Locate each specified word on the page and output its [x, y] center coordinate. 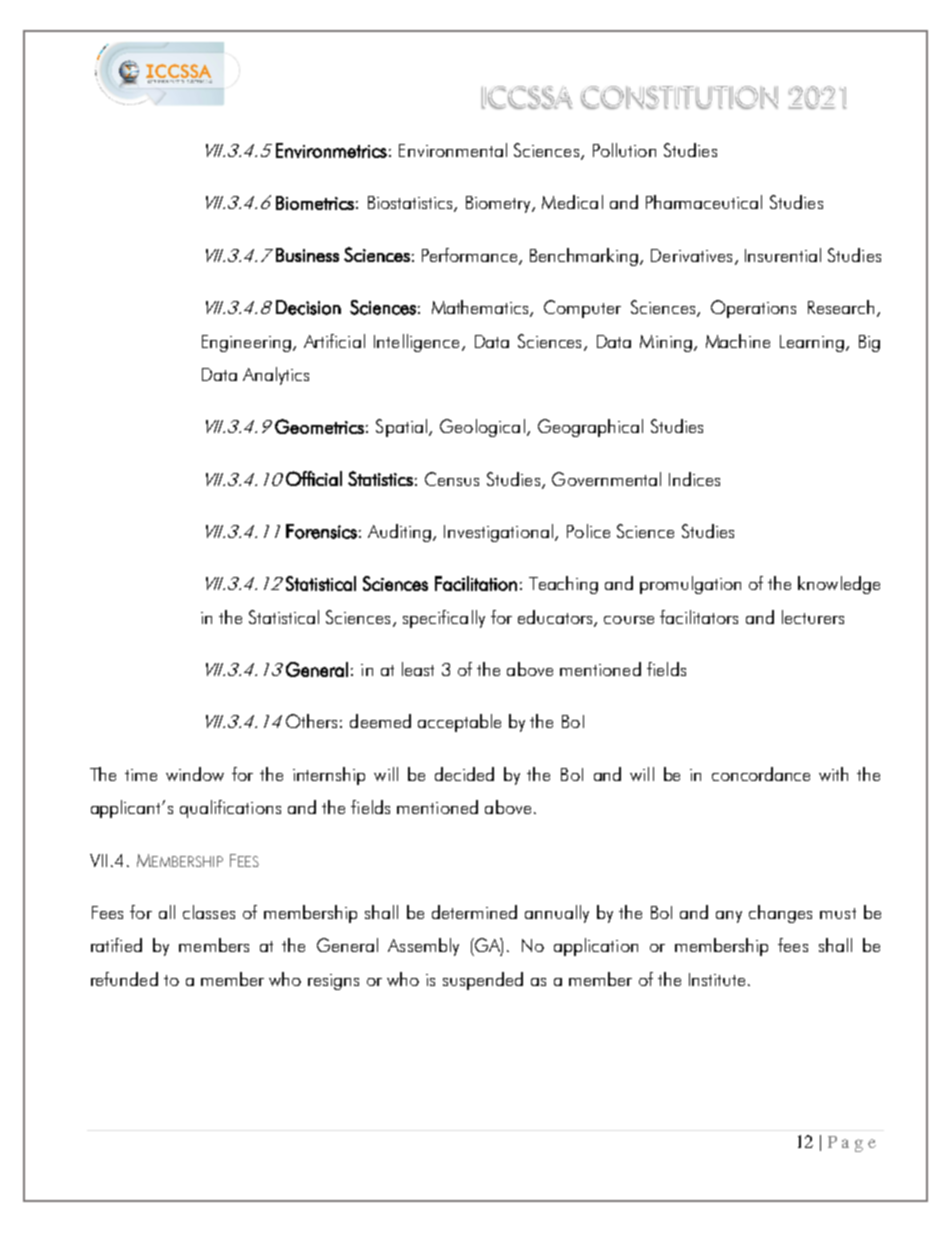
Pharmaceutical [704, 202]
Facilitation [476, 583]
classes [209, 912]
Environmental [453, 150]
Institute [717, 979]
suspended [483, 981]
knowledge [839, 585]
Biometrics [315, 203]
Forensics [321, 531]
